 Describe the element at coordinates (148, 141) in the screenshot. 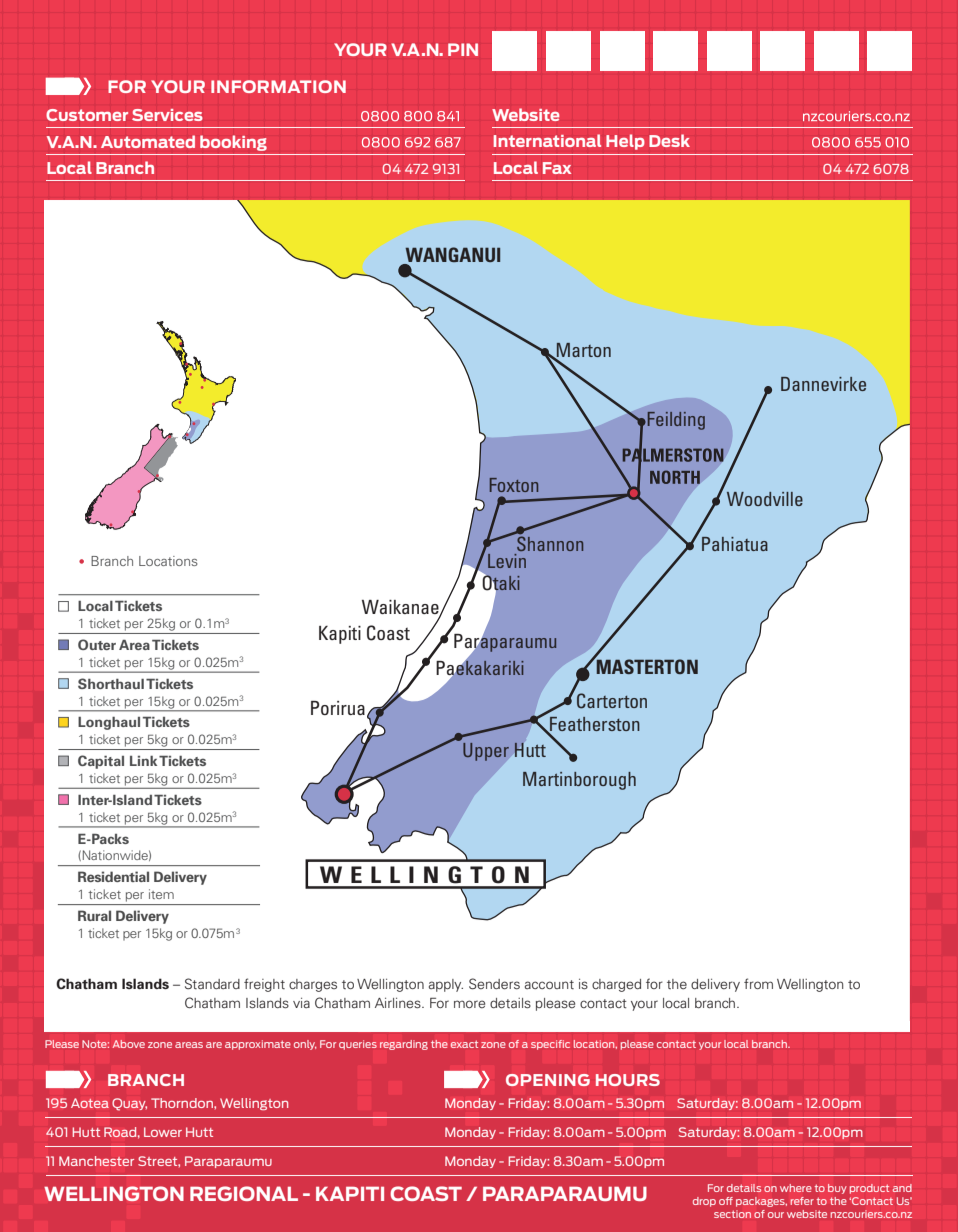

I see `Automated` at that location.
